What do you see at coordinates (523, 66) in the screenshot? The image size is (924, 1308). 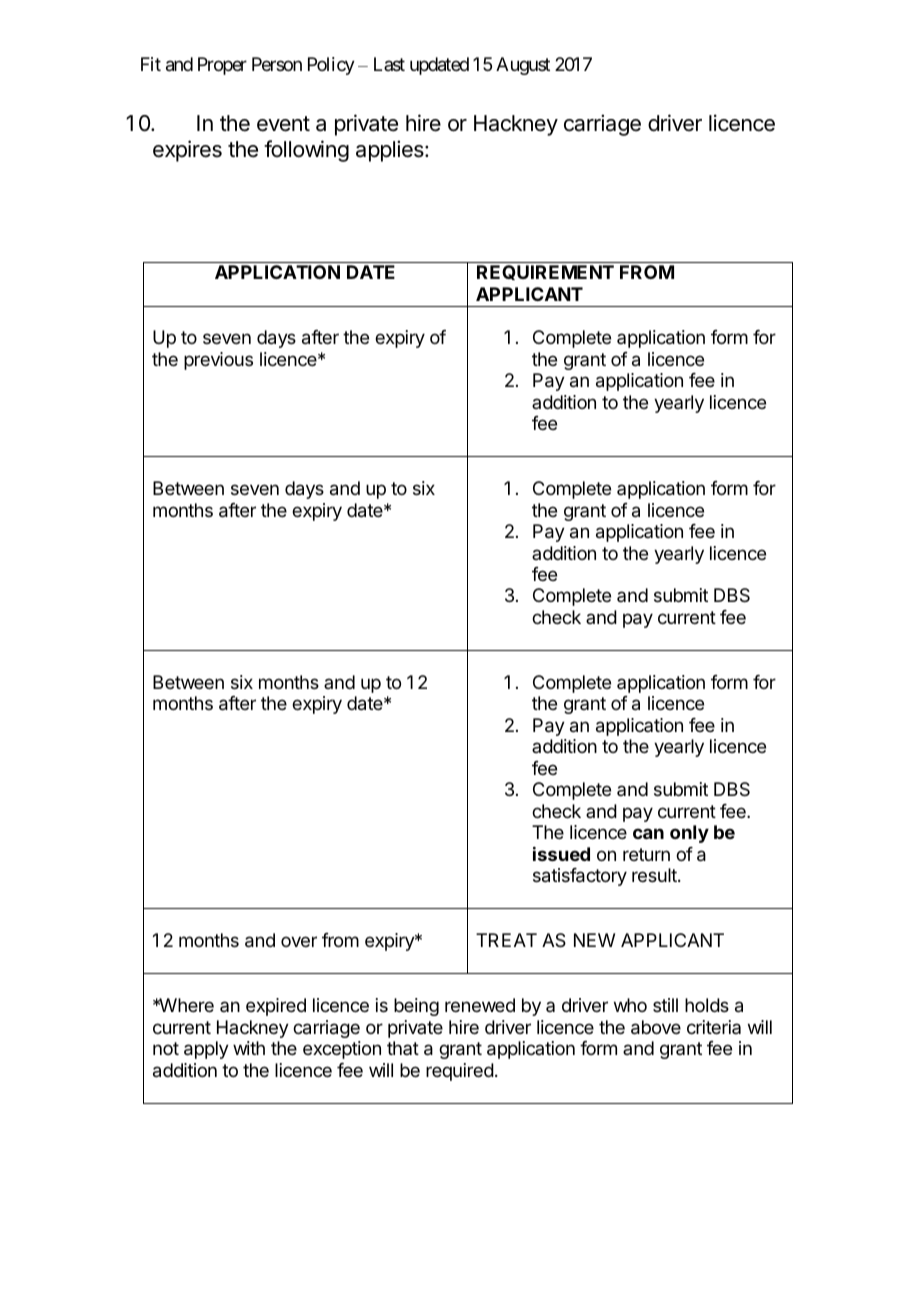 I see `August` at bounding box center [523, 66].
